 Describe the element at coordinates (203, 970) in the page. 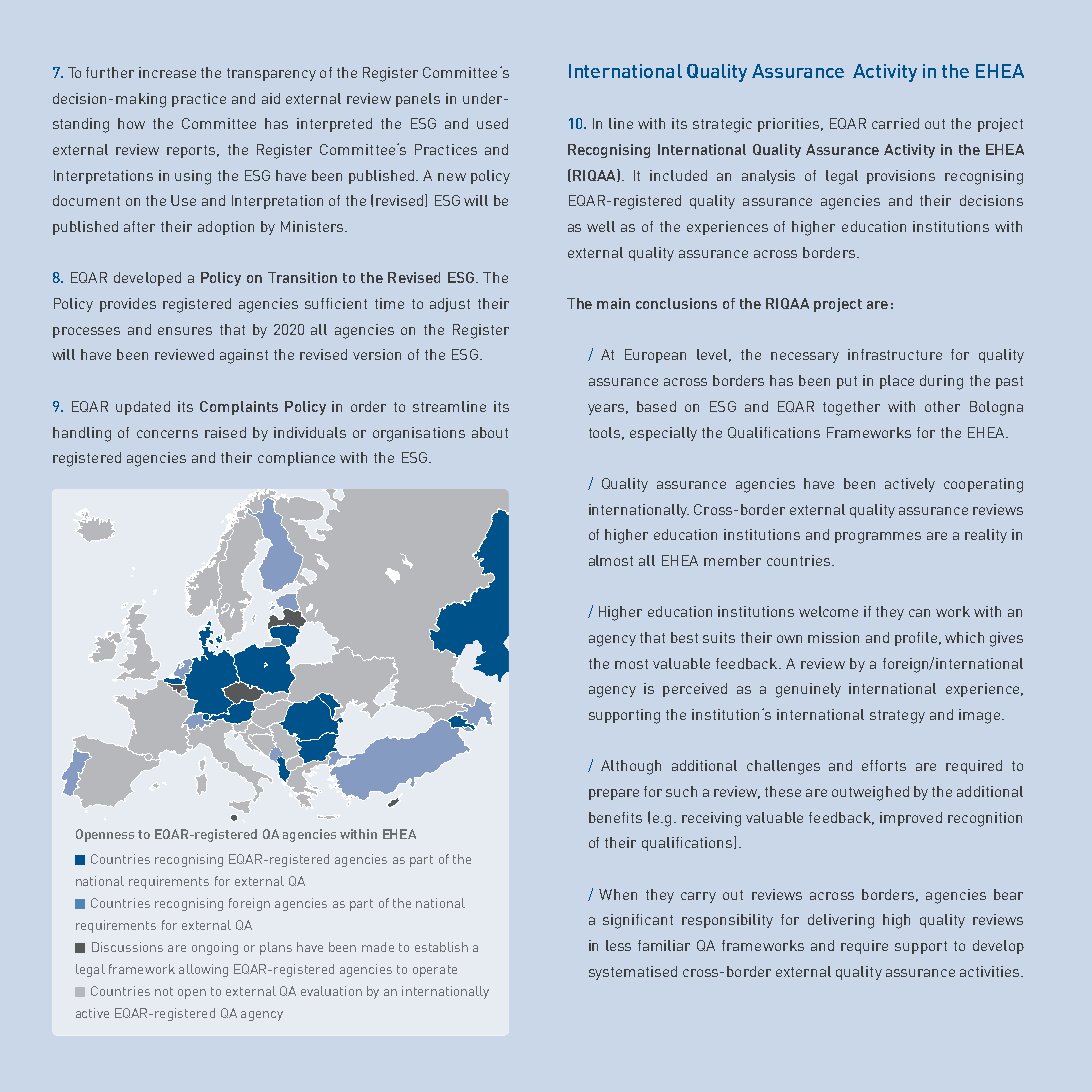

I see `allowing` at that location.
